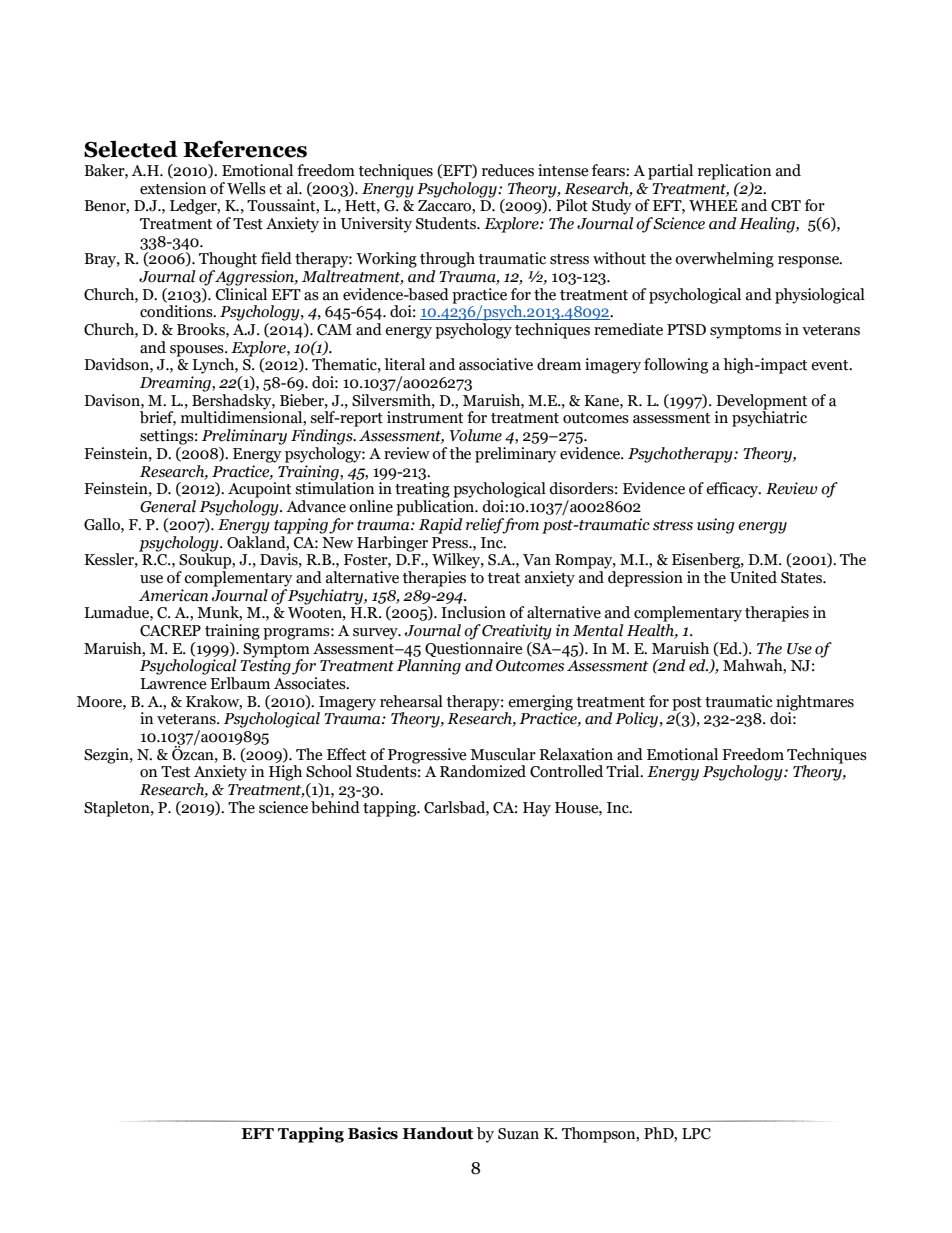  I want to click on Questionnaire, so click(474, 649).
